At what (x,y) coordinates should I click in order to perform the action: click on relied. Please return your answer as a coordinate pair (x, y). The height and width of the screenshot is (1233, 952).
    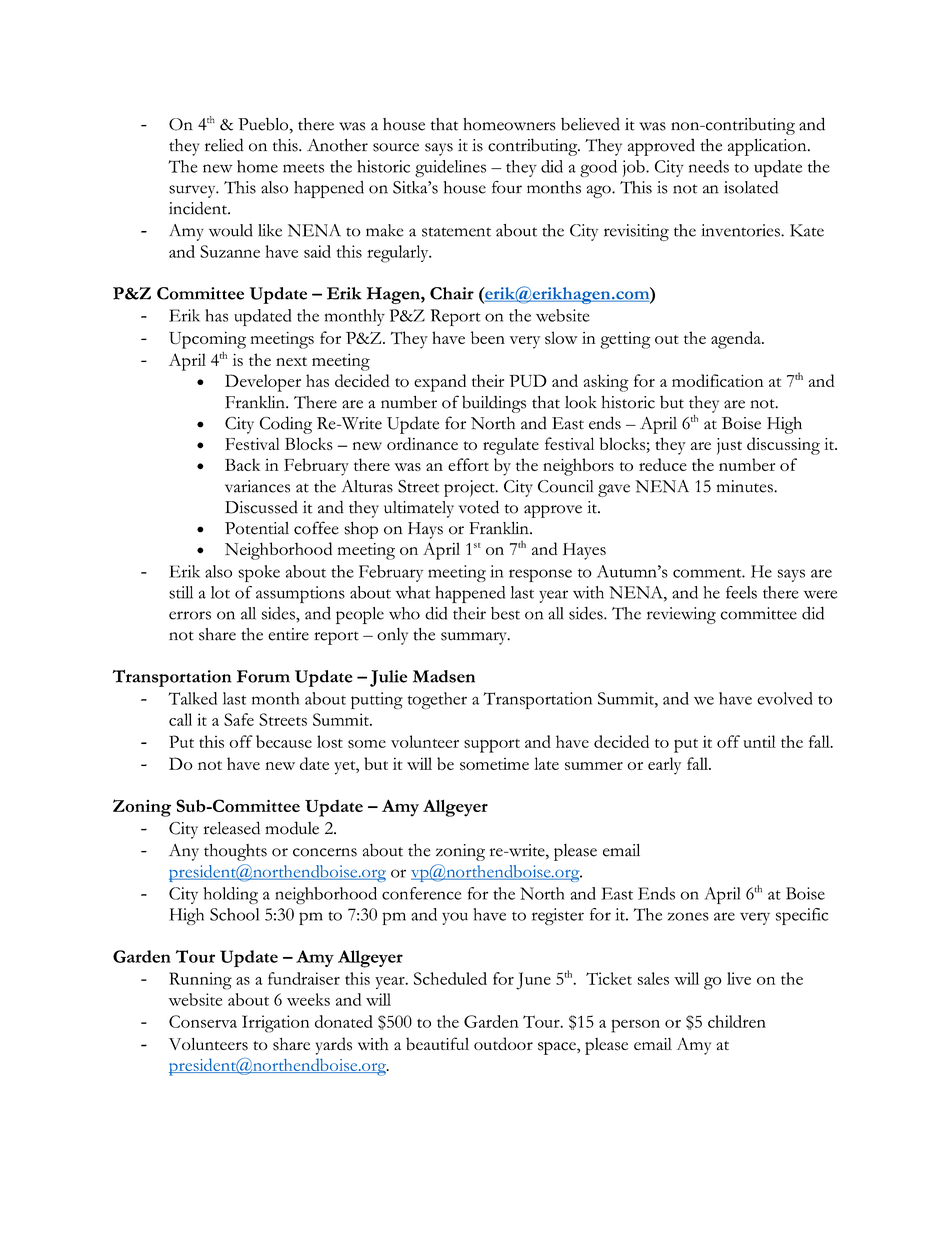
    Looking at the image, I should click on (224, 145).
